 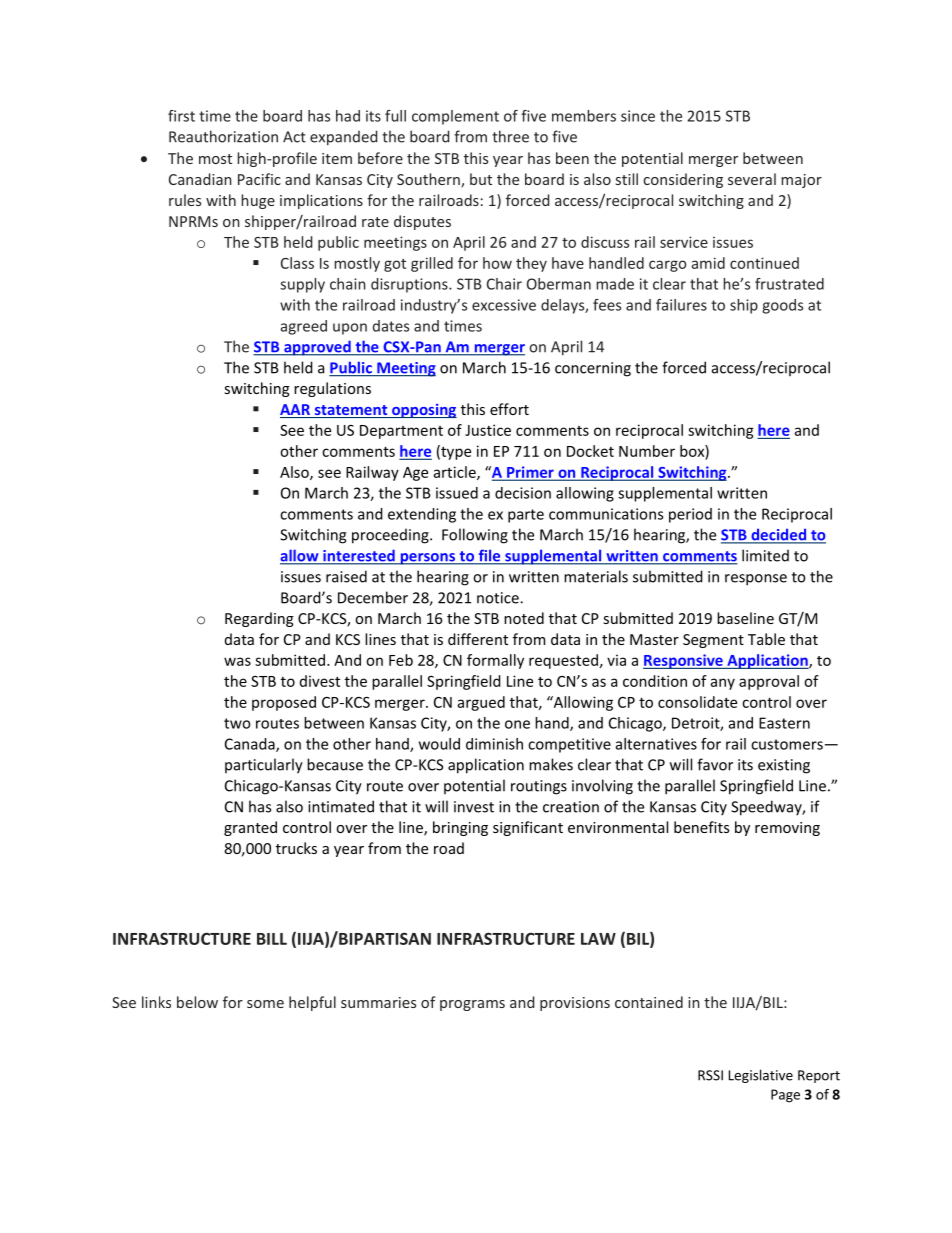 What do you see at coordinates (304, 327) in the page?
I see `agreed` at bounding box center [304, 327].
